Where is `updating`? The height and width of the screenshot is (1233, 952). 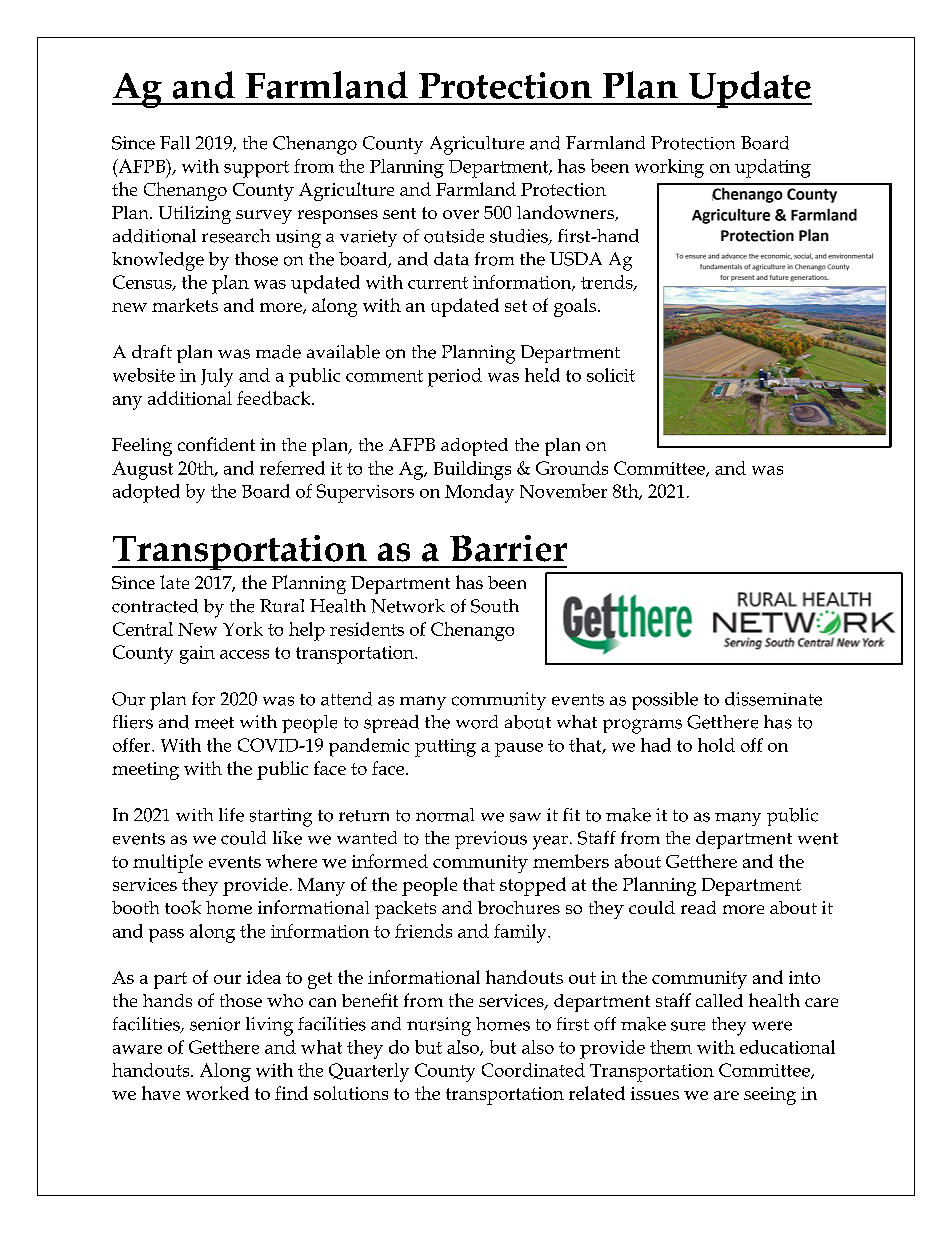
updating is located at coordinates (773, 168).
